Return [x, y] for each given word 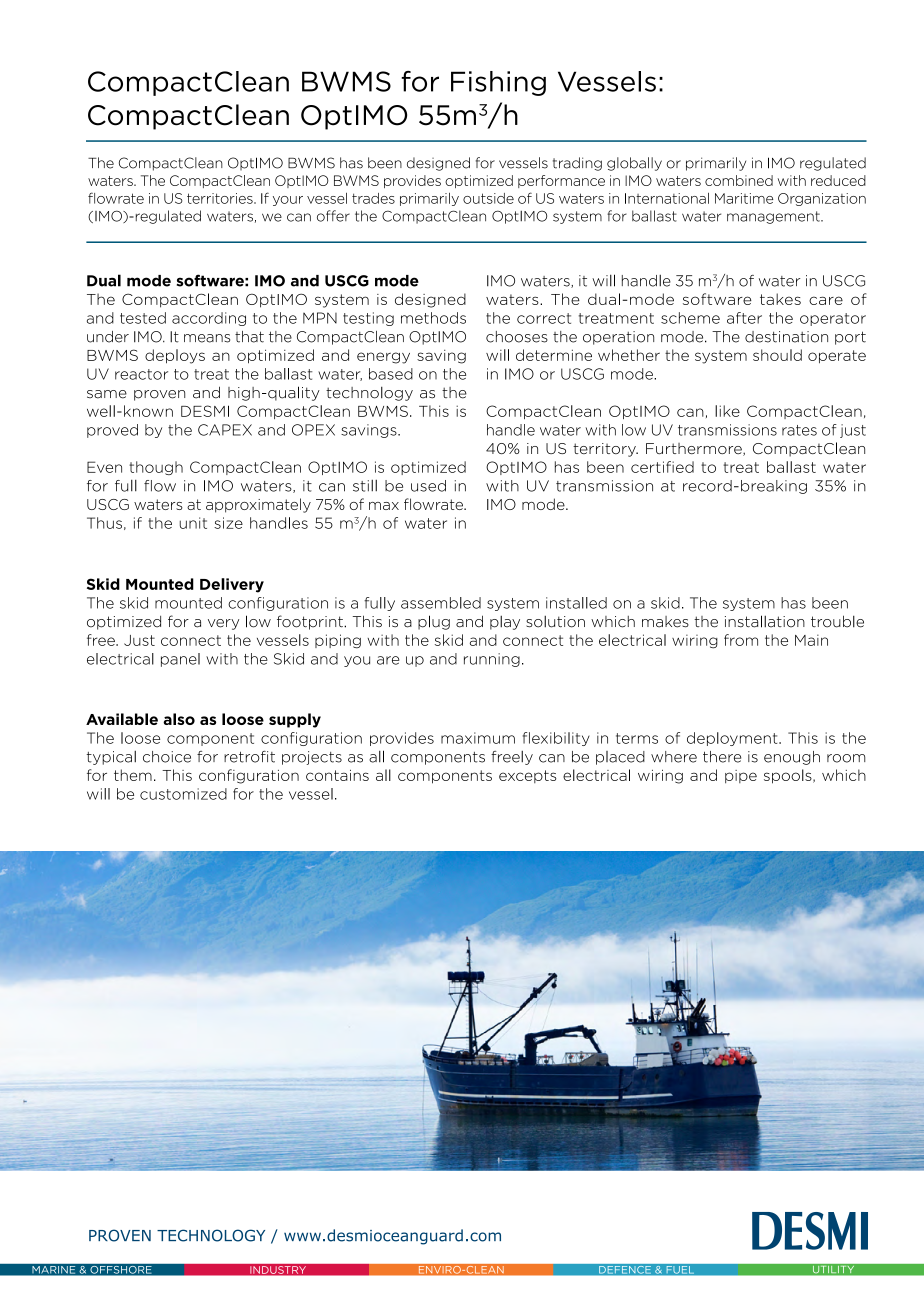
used [428, 486]
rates [799, 430]
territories [221, 198]
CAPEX [225, 430]
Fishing [498, 83]
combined [739, 180]
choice [167, 757]
